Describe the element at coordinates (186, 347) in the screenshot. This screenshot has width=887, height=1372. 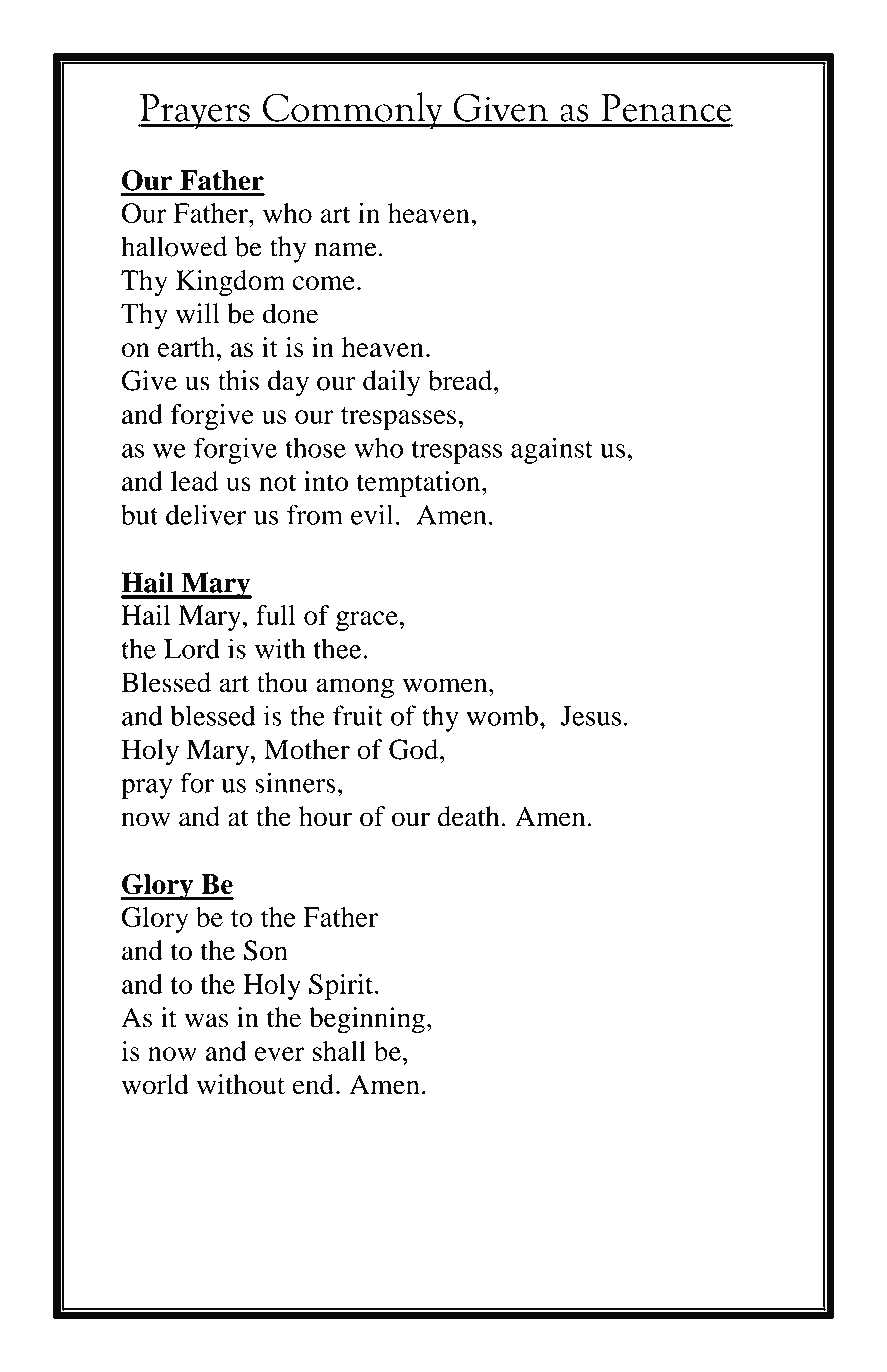
I see `earth` at that location.
